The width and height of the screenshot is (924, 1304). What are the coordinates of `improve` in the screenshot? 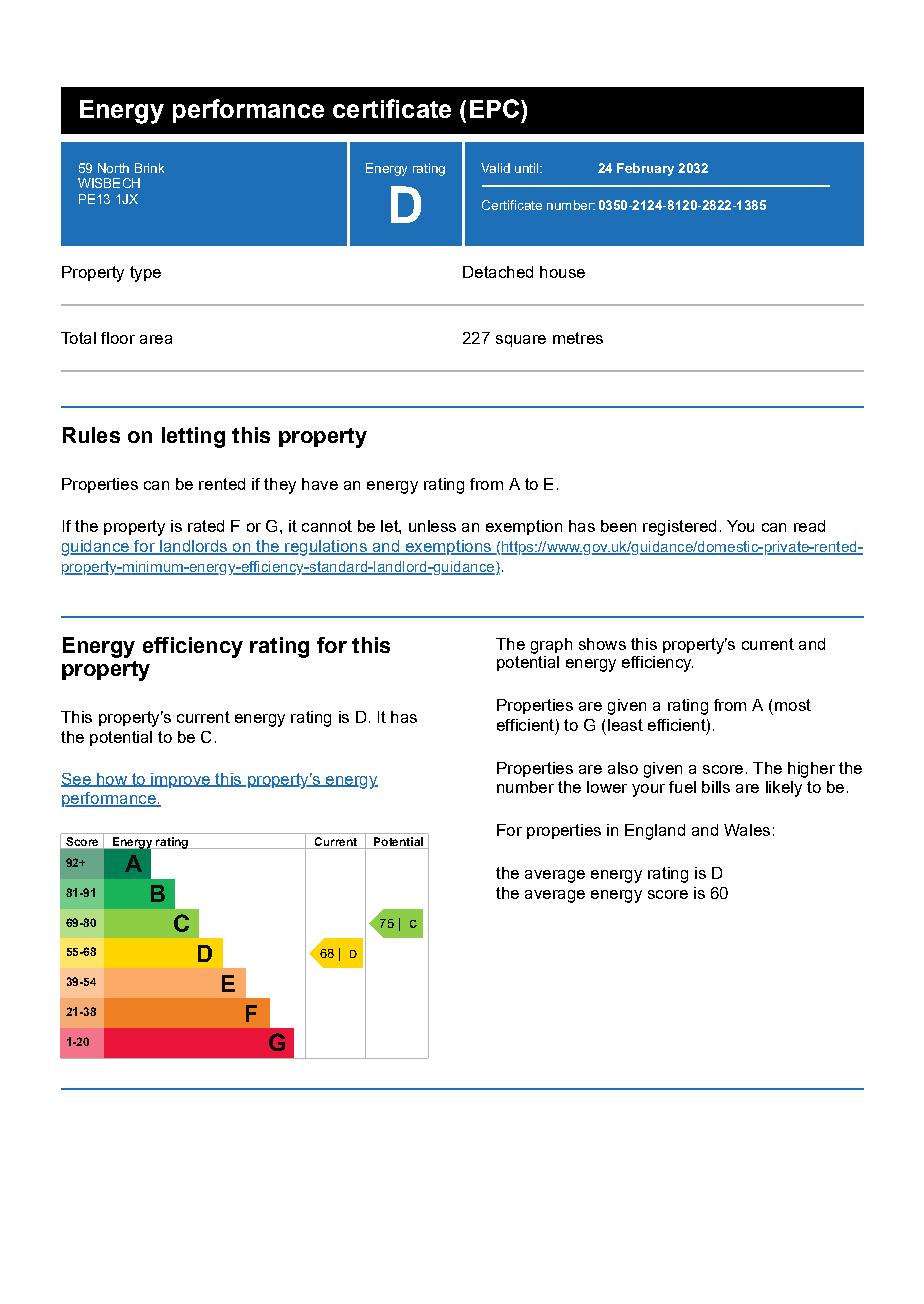 It's located at (180, 780).
